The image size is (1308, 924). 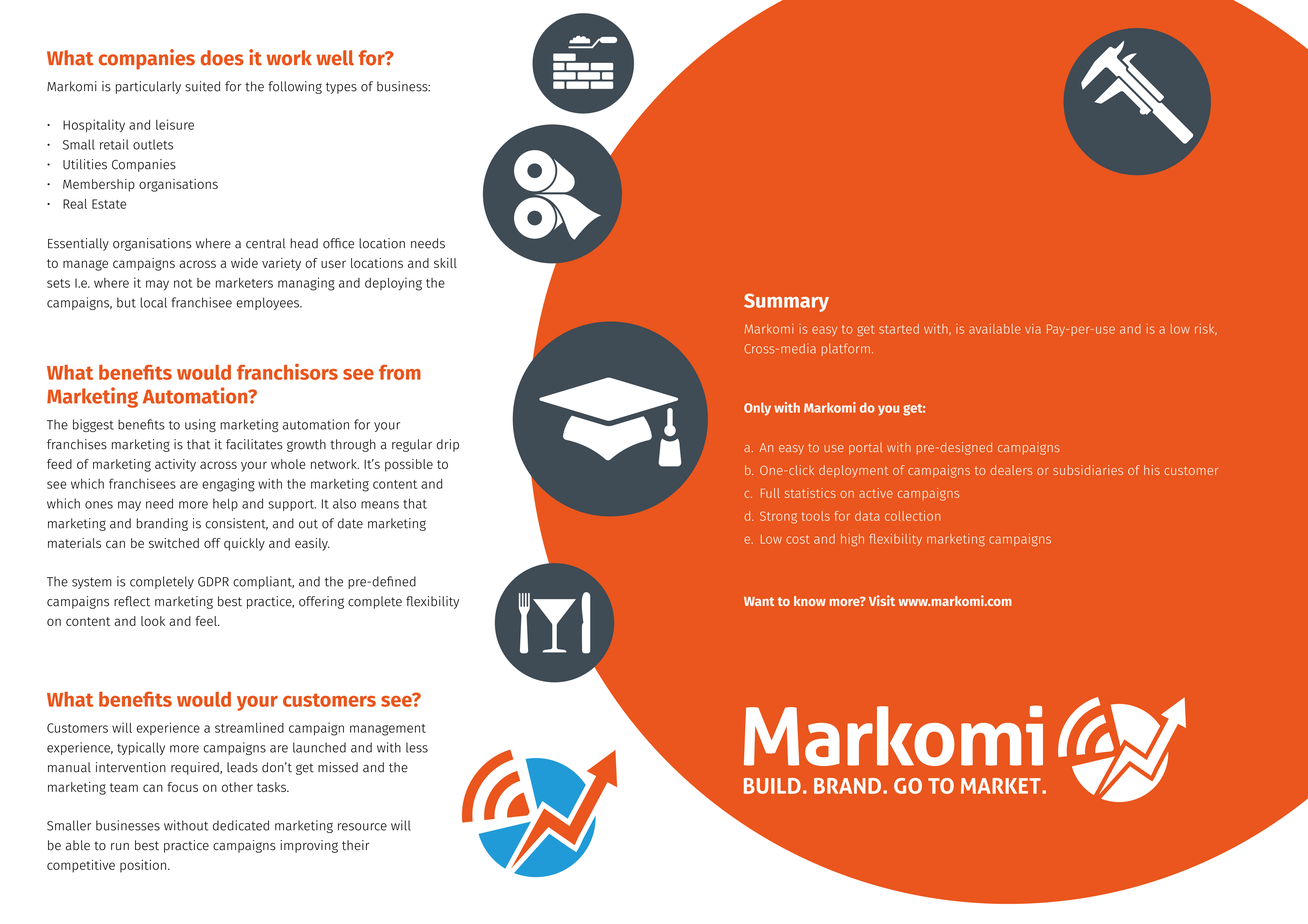 What do you see at coordinates (202, 86) in the page?
I see `suited` at bounding box center [202, 86].
